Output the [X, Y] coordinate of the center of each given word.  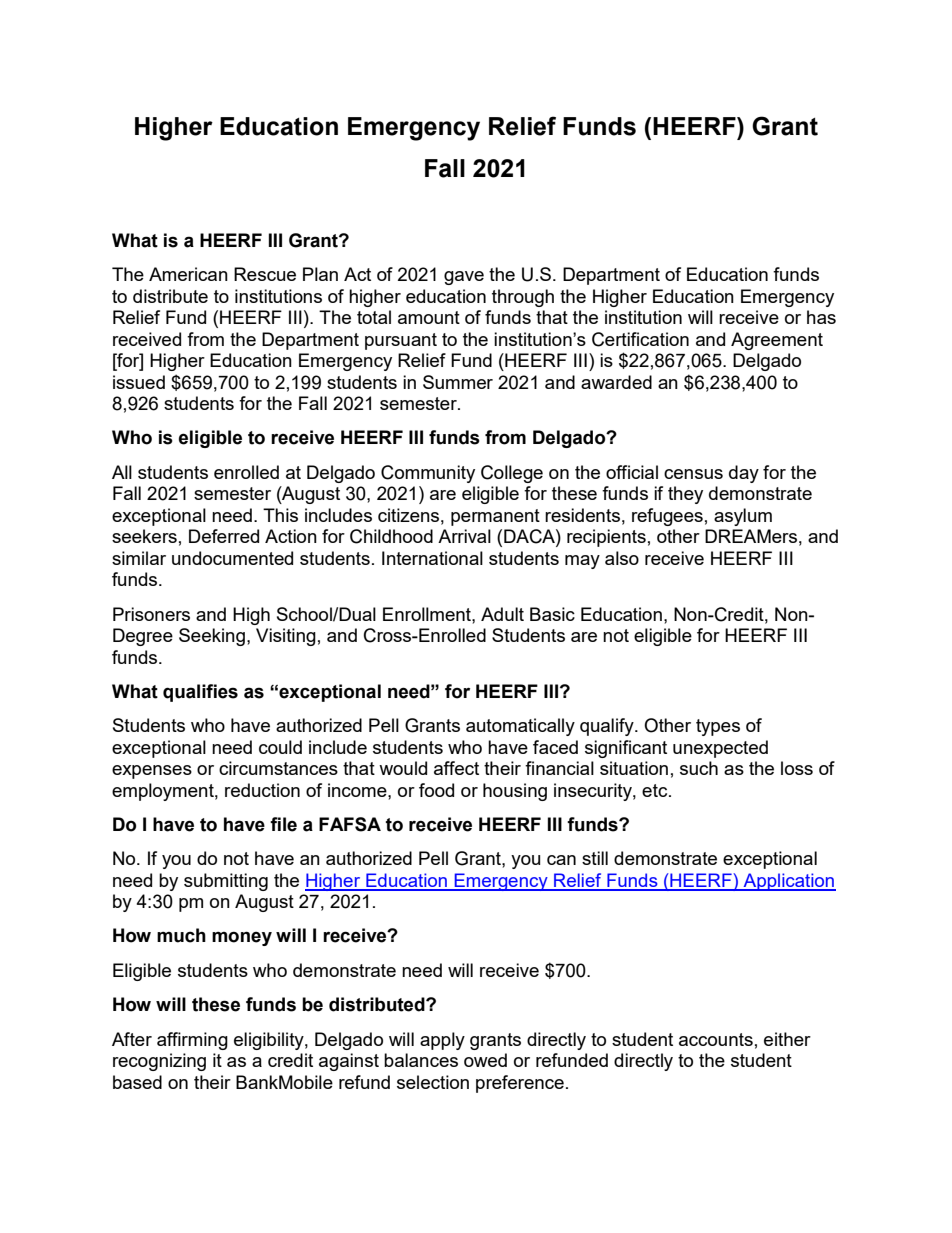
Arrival [464, 536]
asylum [743, 517]
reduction [262, 790]
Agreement [777, 341]
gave [464, 278]
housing [515, 792]
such [699, 768]
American [188, 274]
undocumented [232, 558]
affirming [192, 1041]
